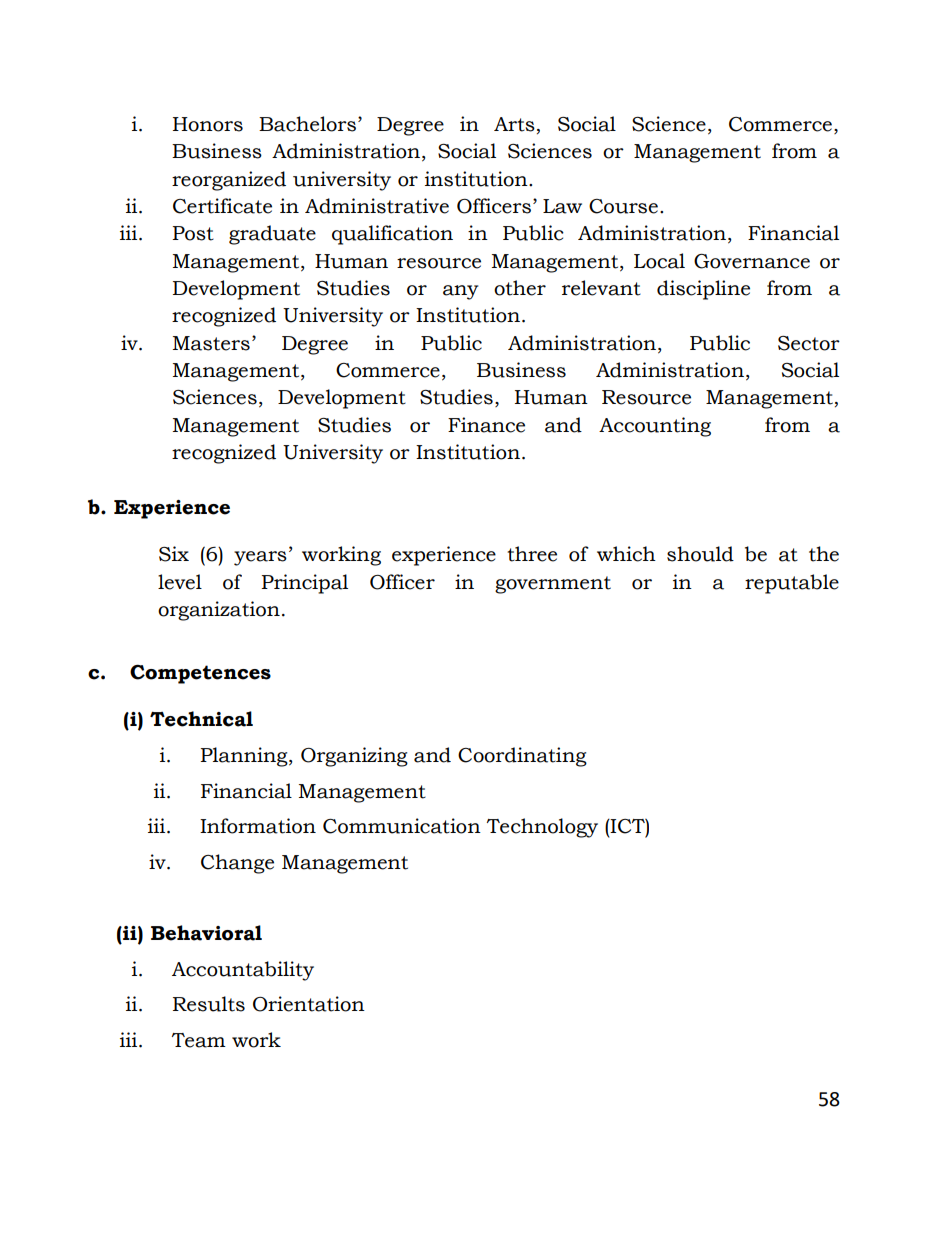  Describe the element at coordinates (792, 584) in the screenshot. I see `reputable` at that location.
